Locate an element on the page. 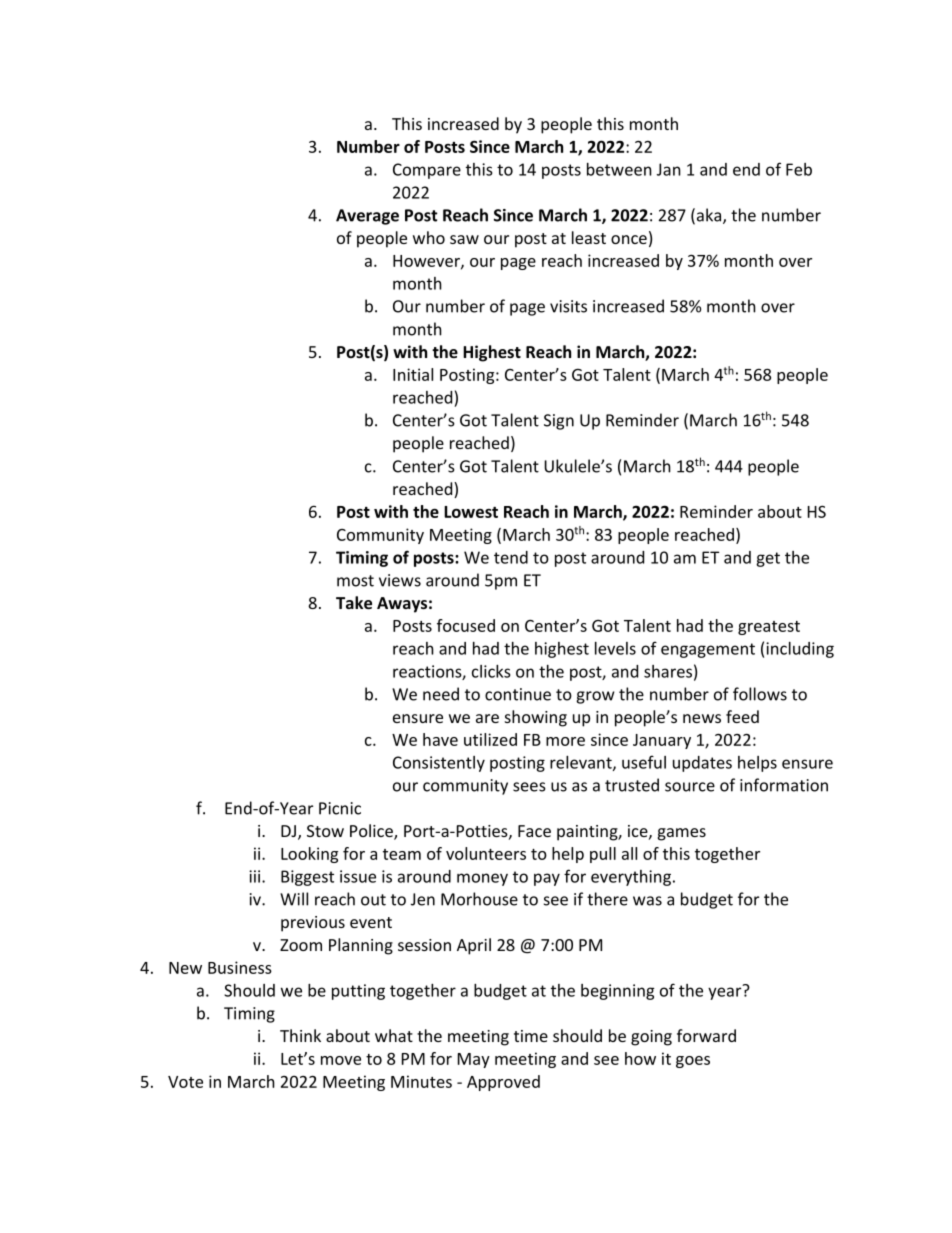  Lowest is located at coordinates (471, 512).
